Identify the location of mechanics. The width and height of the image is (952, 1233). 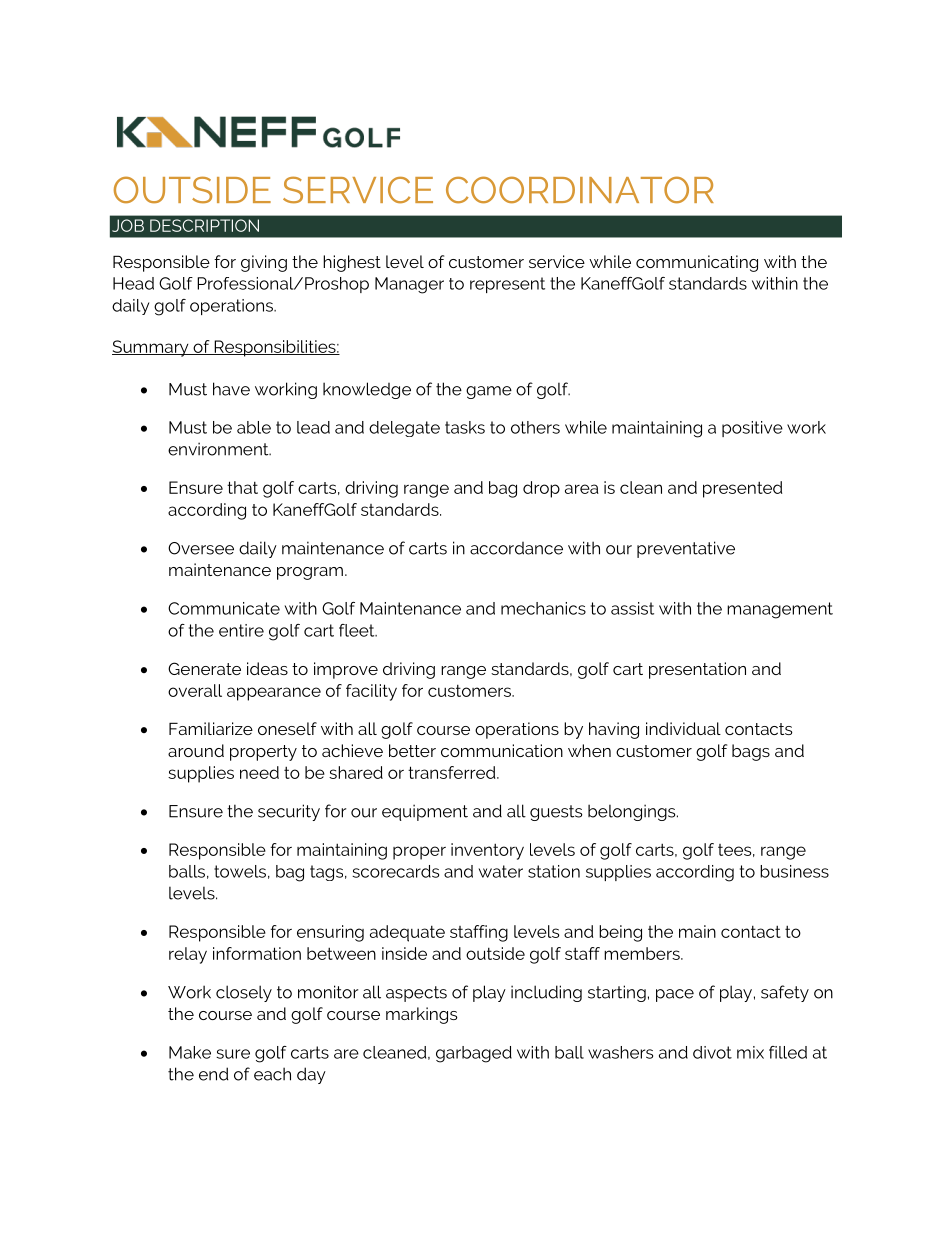
(543, 608).
